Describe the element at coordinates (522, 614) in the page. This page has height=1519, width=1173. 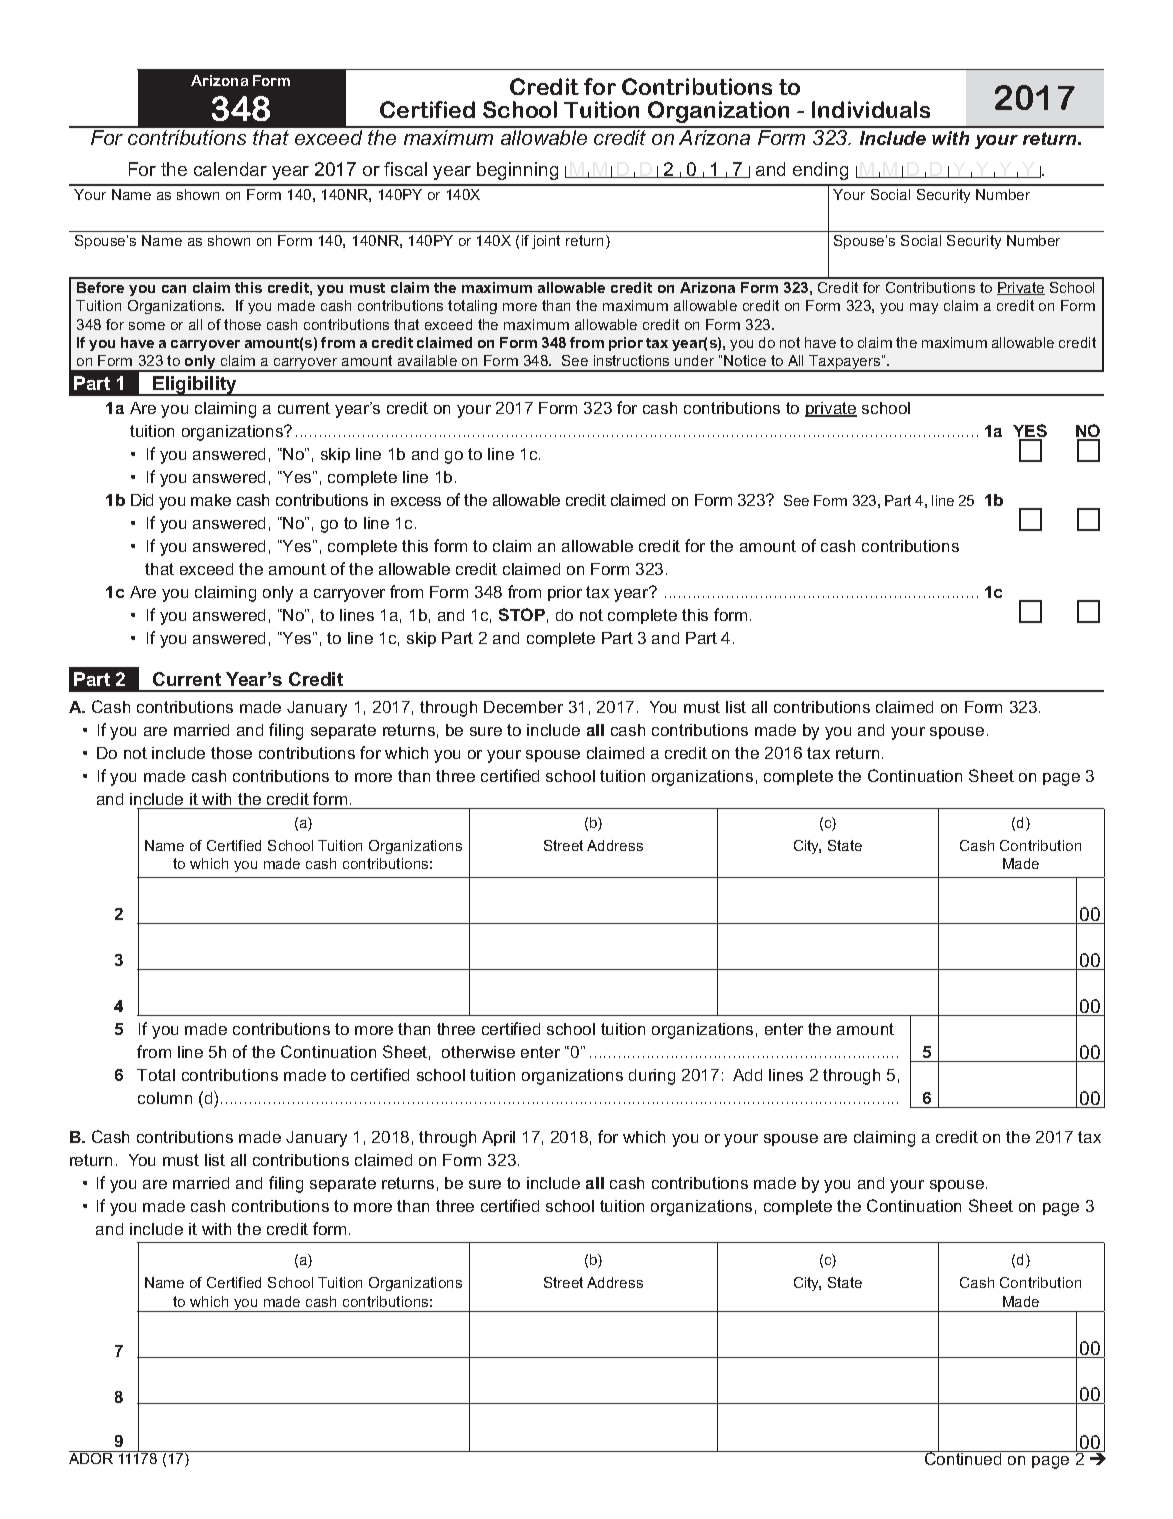
I see `STOP` at that location.
